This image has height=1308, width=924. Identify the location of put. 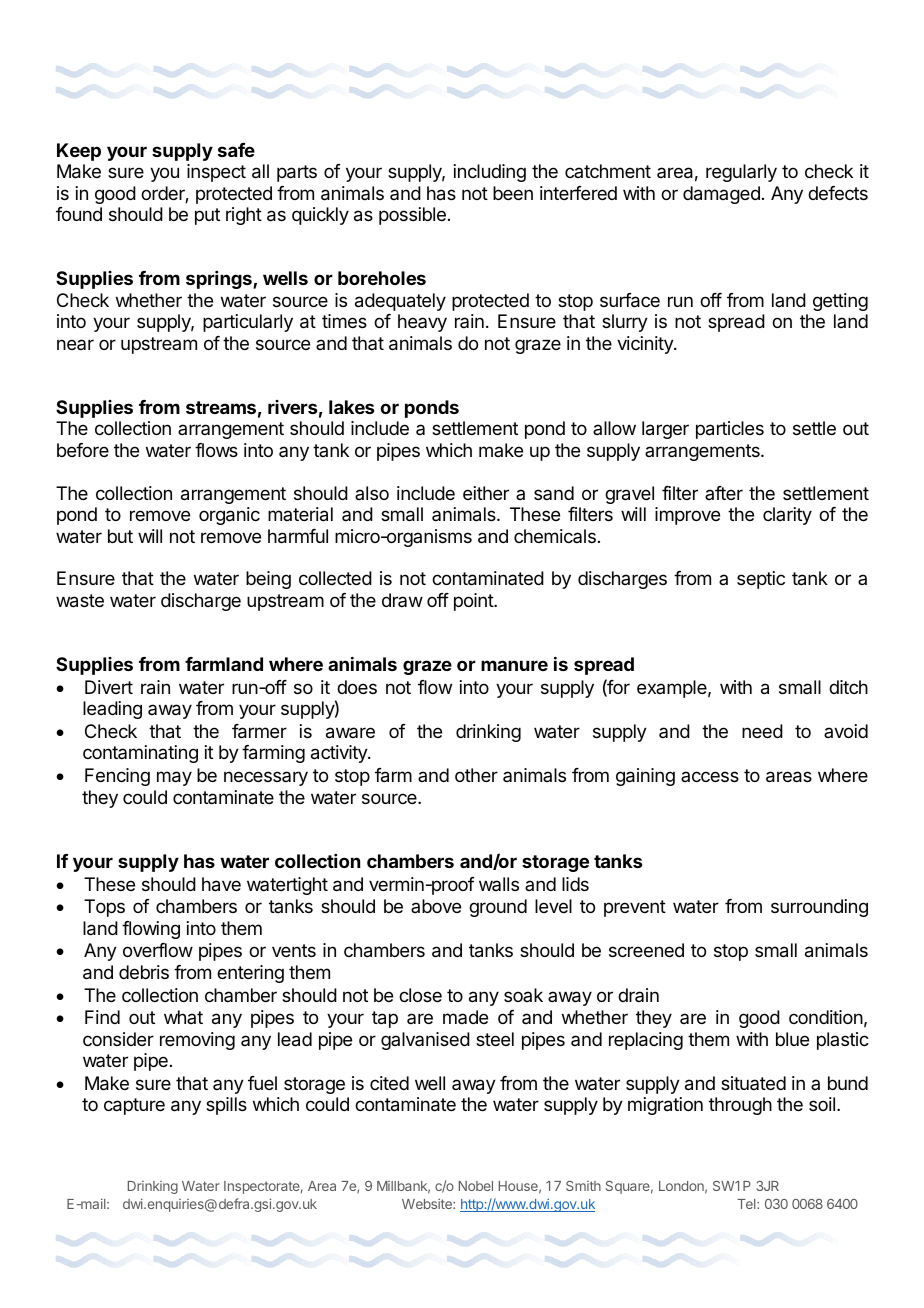
(207, 216).
